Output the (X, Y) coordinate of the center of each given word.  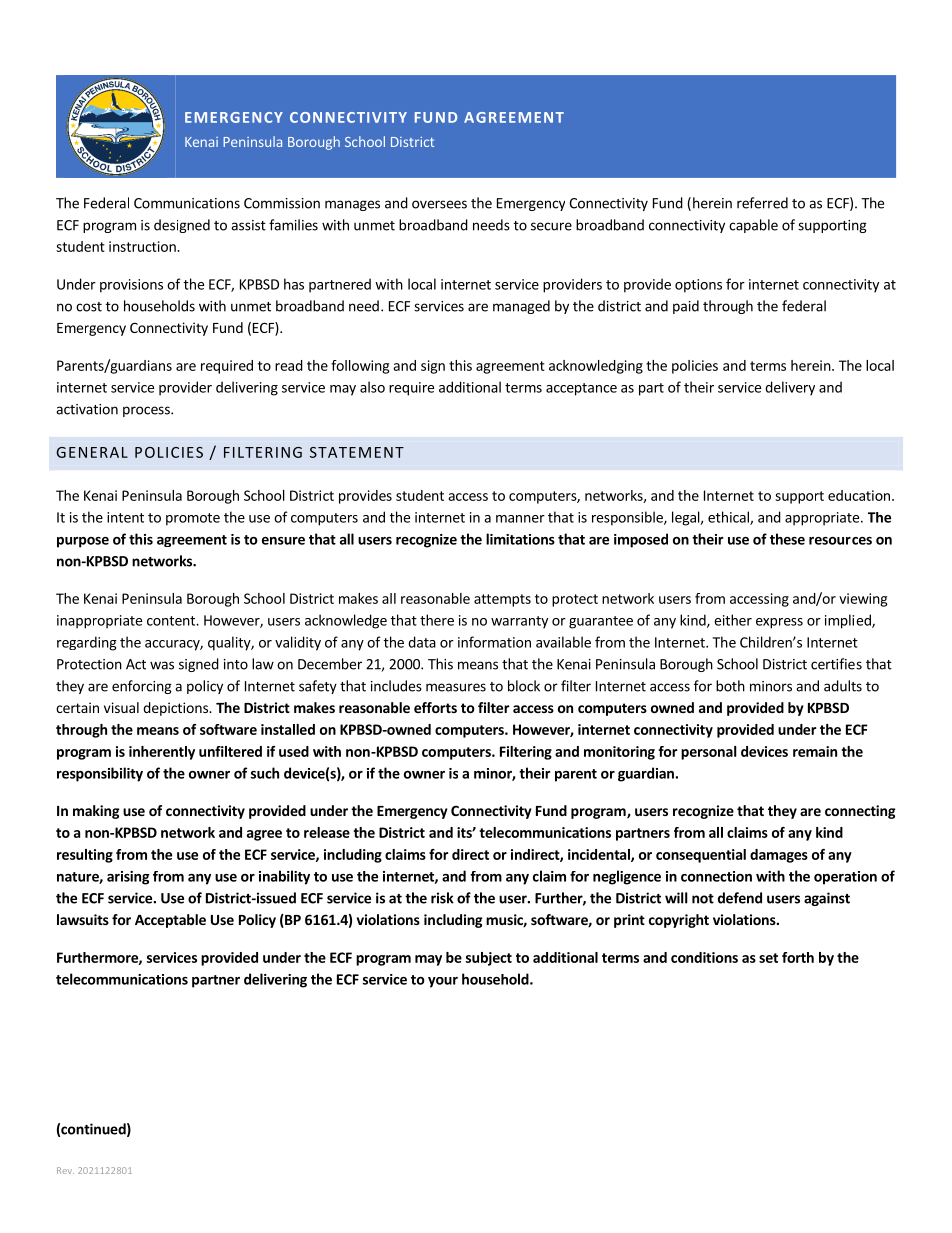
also (372, 387)
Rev (65, 1170)
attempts (502, 600)
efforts (435, 707)
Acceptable (170, 921)
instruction (143, 246)
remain (815, 751)
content (172, 621)
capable (753, 226)
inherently (162, 753)
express (779, 623)
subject (489, 959)
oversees (439, 204)
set (768, 958)
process (147, 411)
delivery (790, 388)
